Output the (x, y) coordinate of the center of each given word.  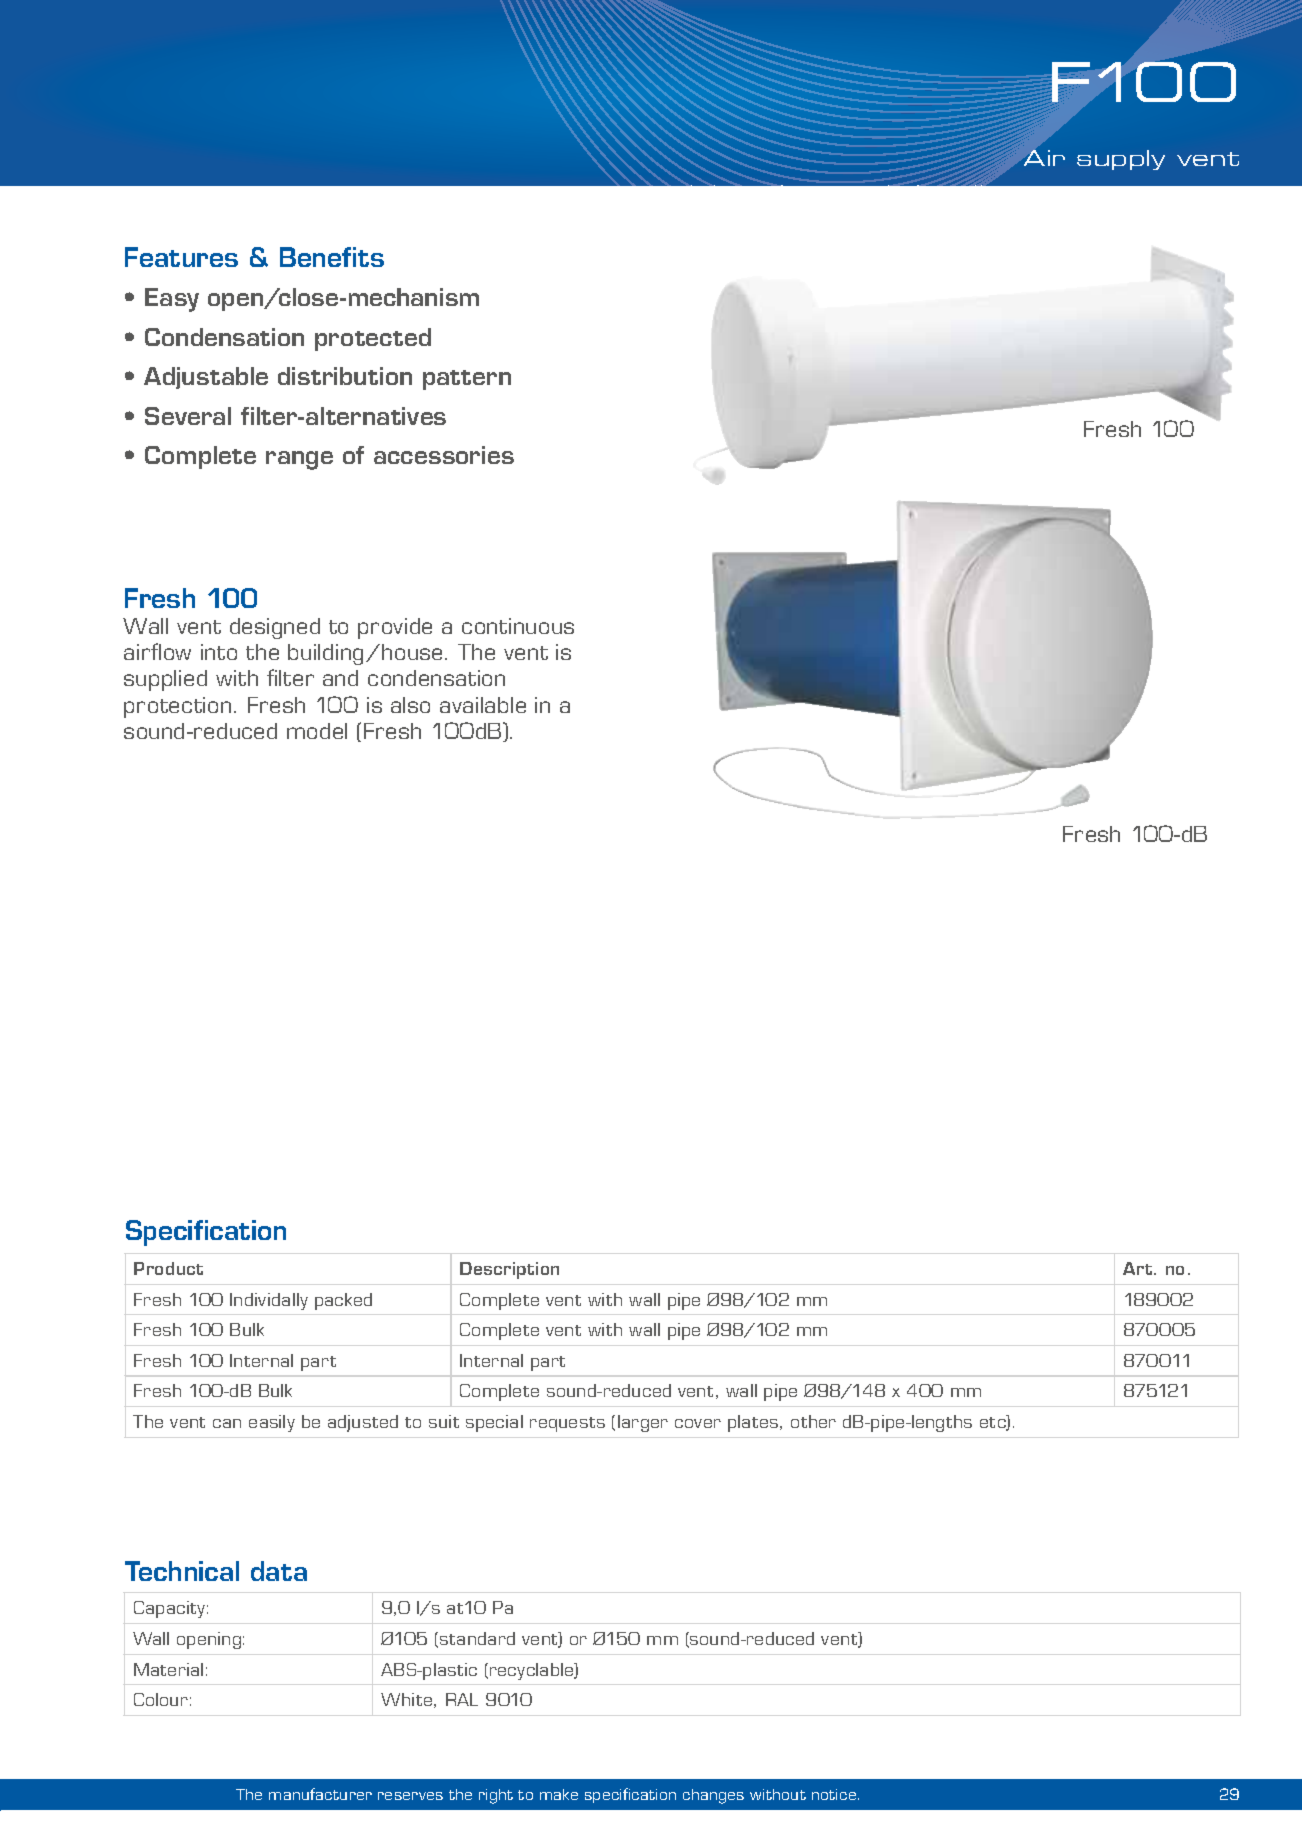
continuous (518, 626)
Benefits (332, 257)
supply (1121, 160)
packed (343, 1301)
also (410, 705)
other (813, 1421)
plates (754, 1423)
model (317, 731)
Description (509, 1270)
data (279, 1571)
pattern (467, 380)
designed (275, 628)
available (483, 705)
